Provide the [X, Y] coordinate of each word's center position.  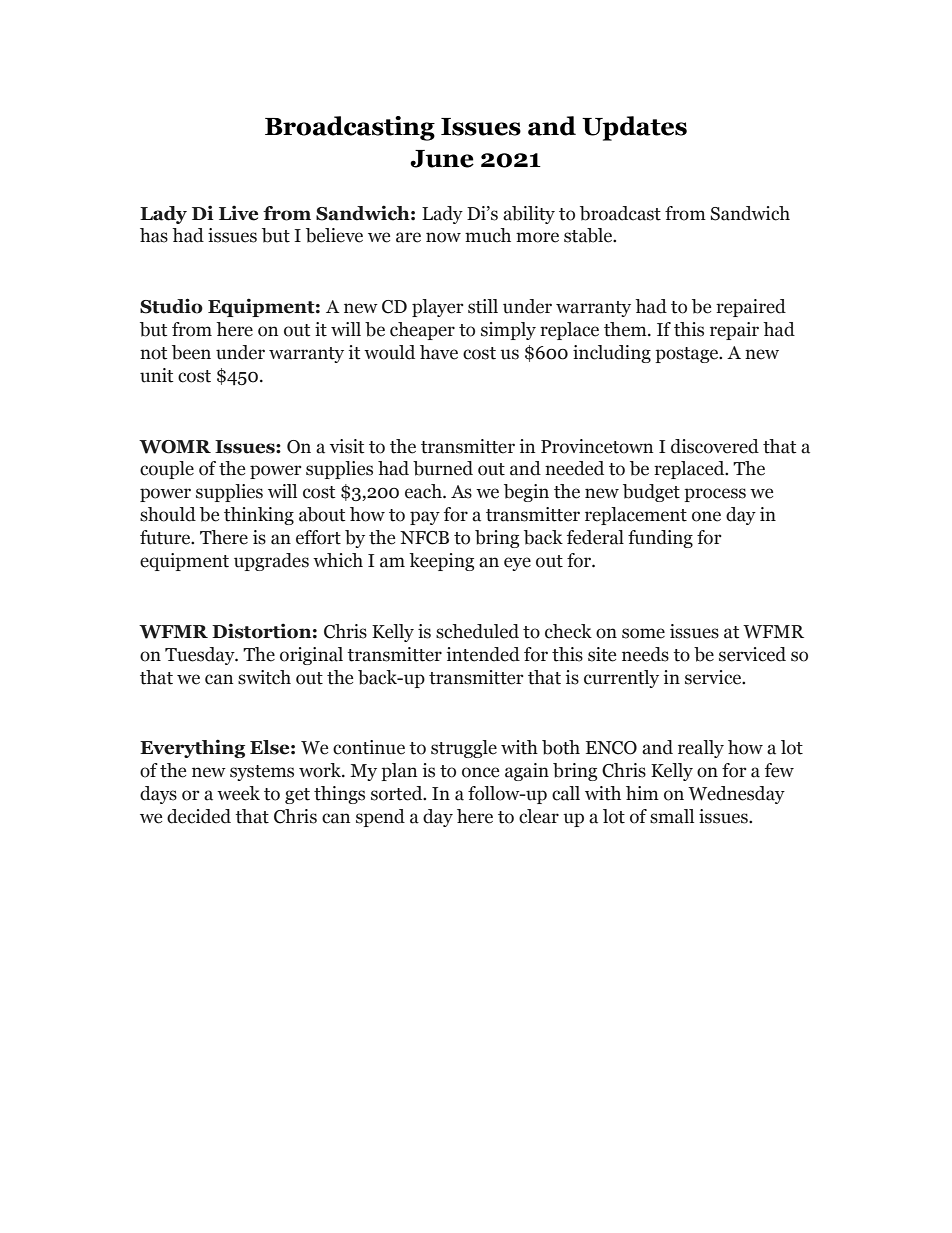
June [442, 159]
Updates [634, 128]
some [643, 633]
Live [238, 213]
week [238, 793]
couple [167, 470]
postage [688, 355]
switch [264, 677]
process [715, 495]
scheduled [477, 631]
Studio [171, 306]
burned [443, 468]
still [483, 306]
